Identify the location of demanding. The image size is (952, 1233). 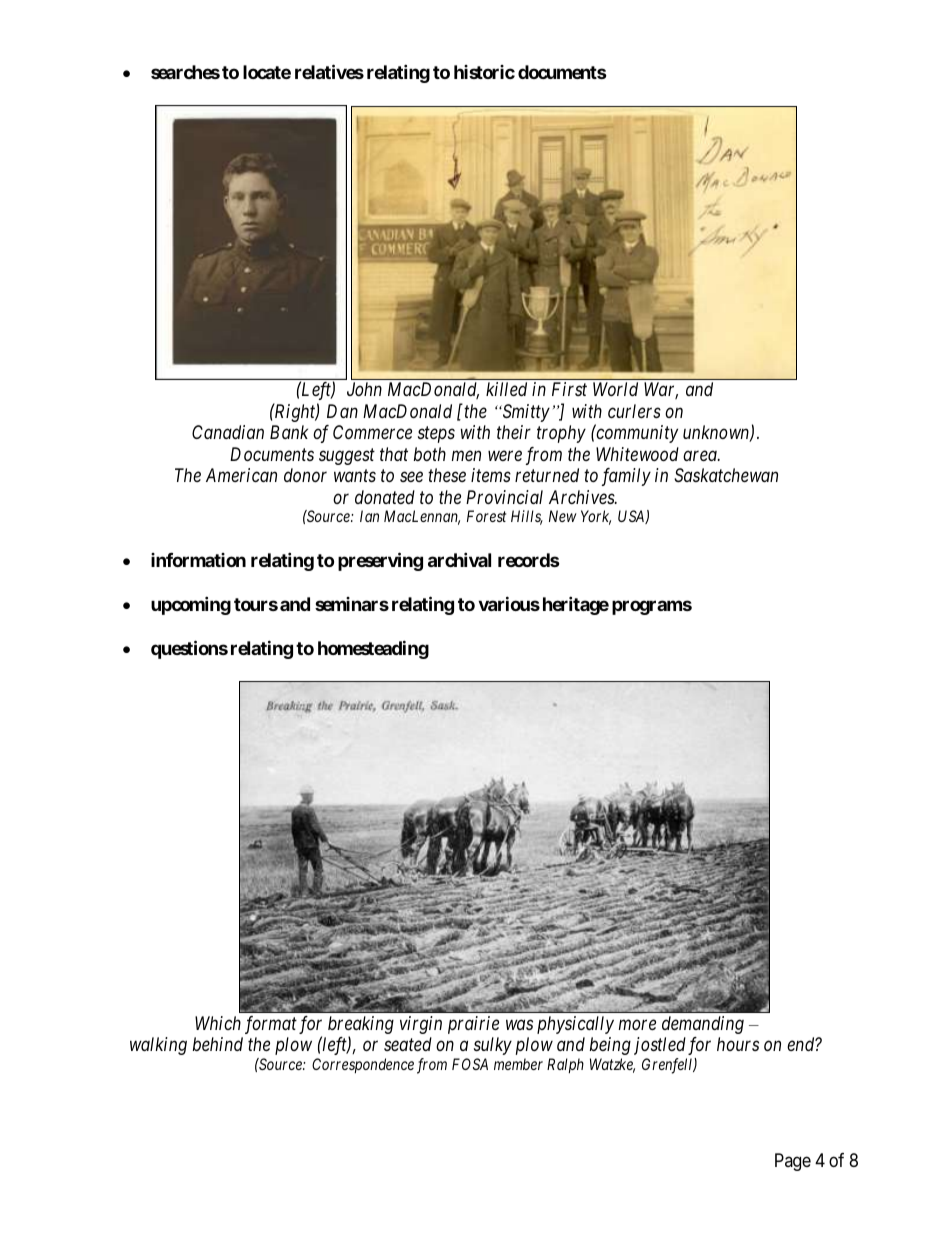
(703, 1025).
